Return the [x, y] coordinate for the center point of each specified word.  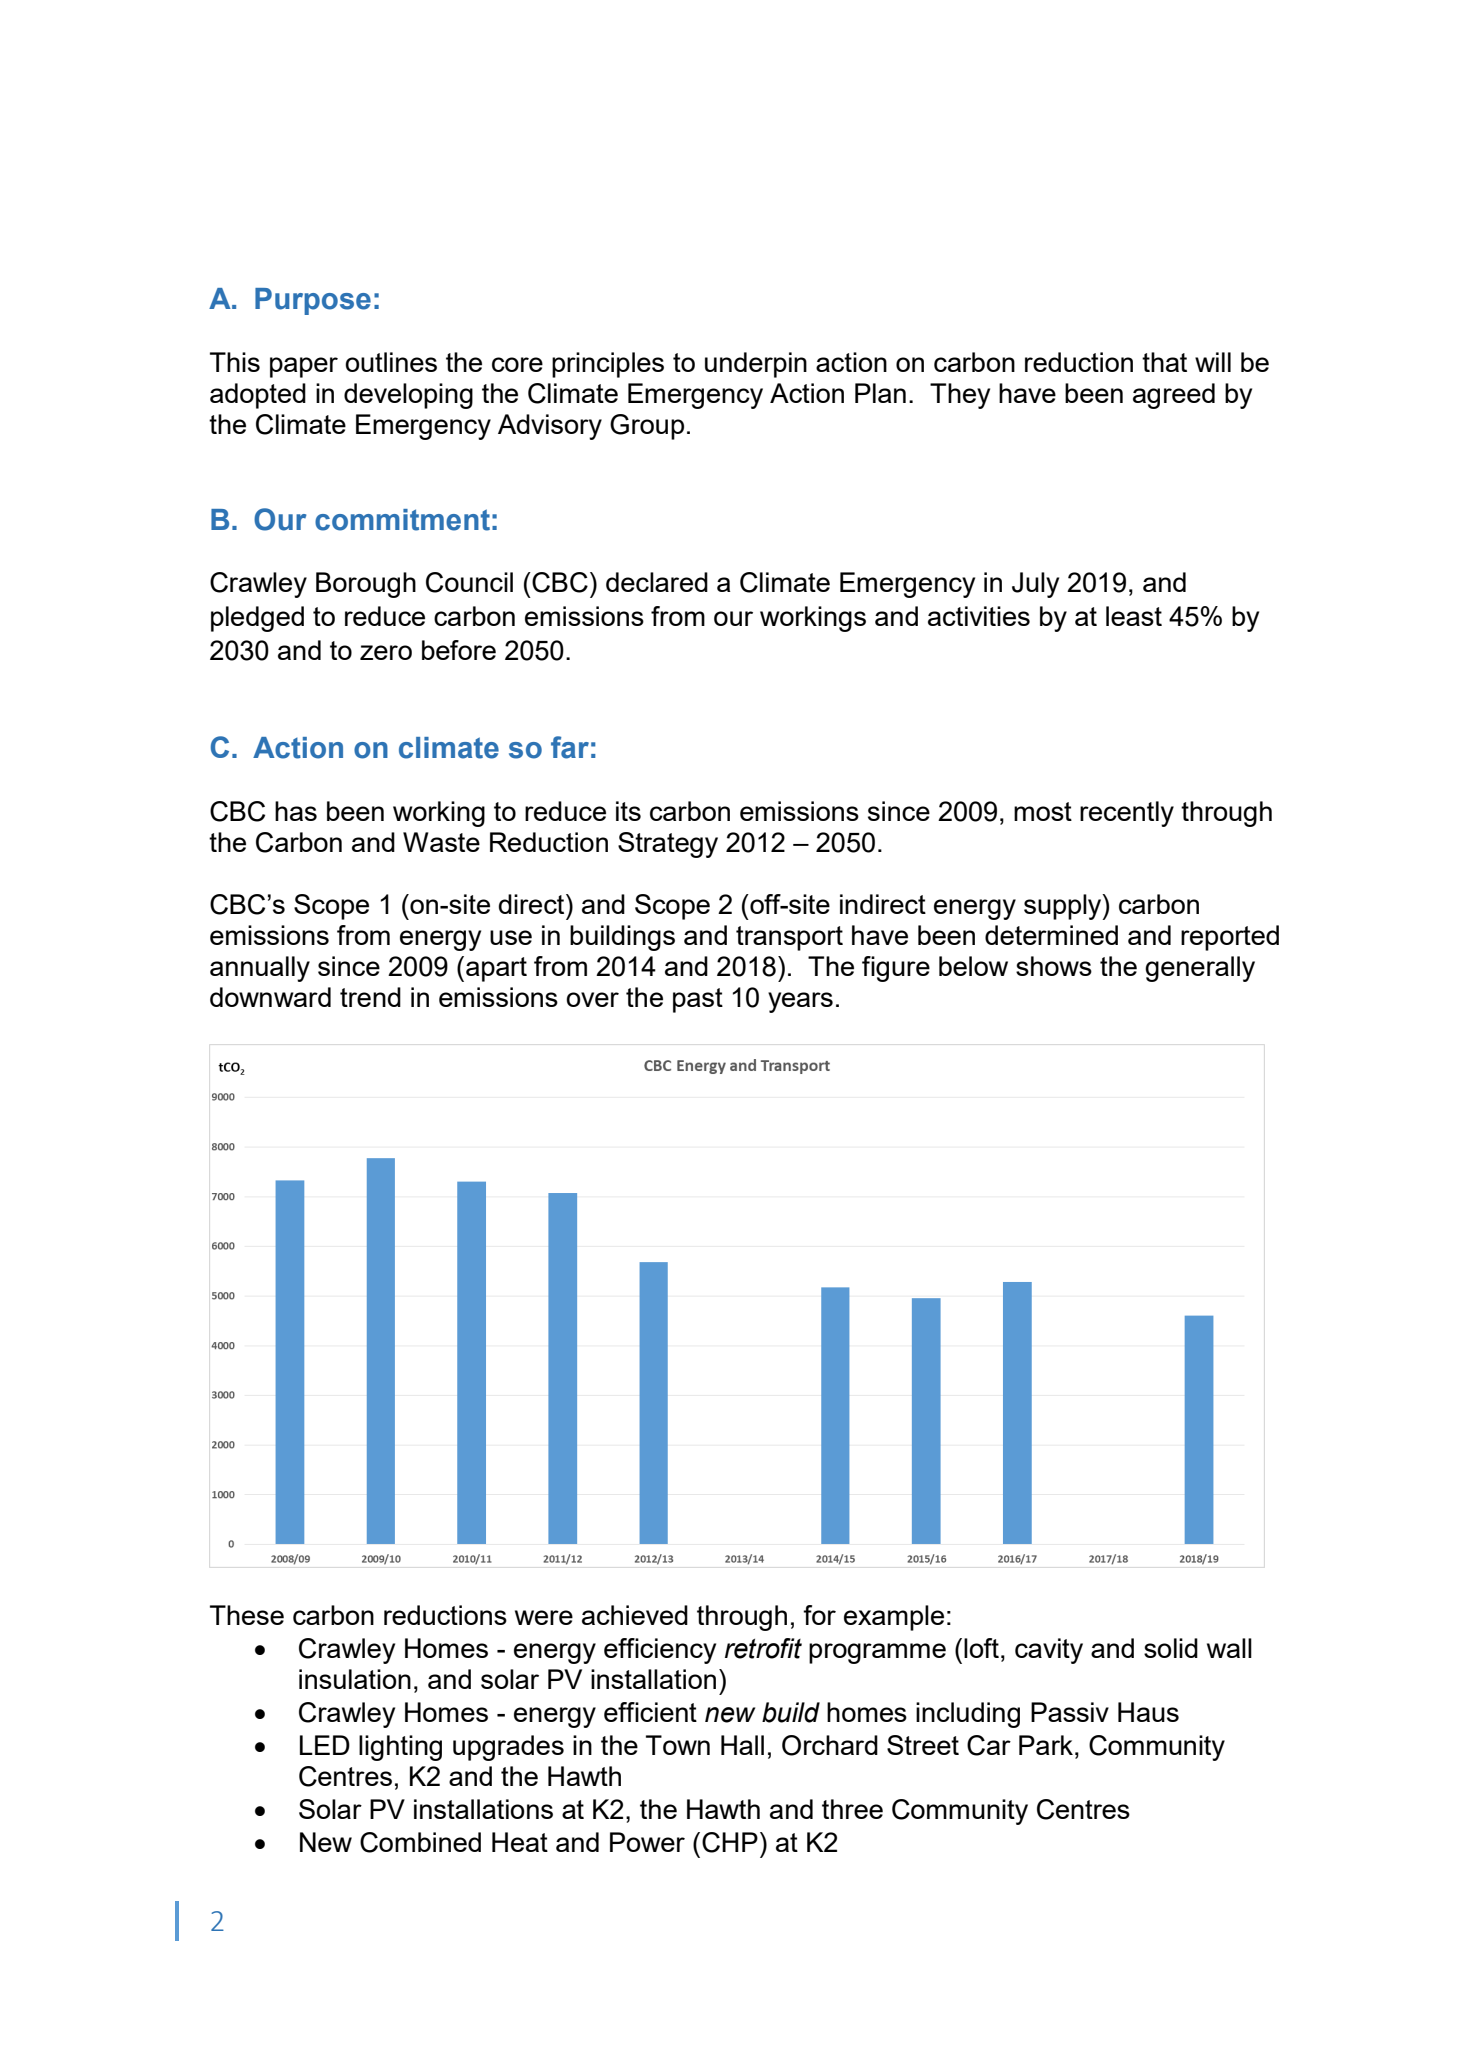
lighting [400, 1748]
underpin [756, 365]
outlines [391, 362]
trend [370, 997]
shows [1054, 966]
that [1164, 362]
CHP [730, 1842]
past [698, 1000]
